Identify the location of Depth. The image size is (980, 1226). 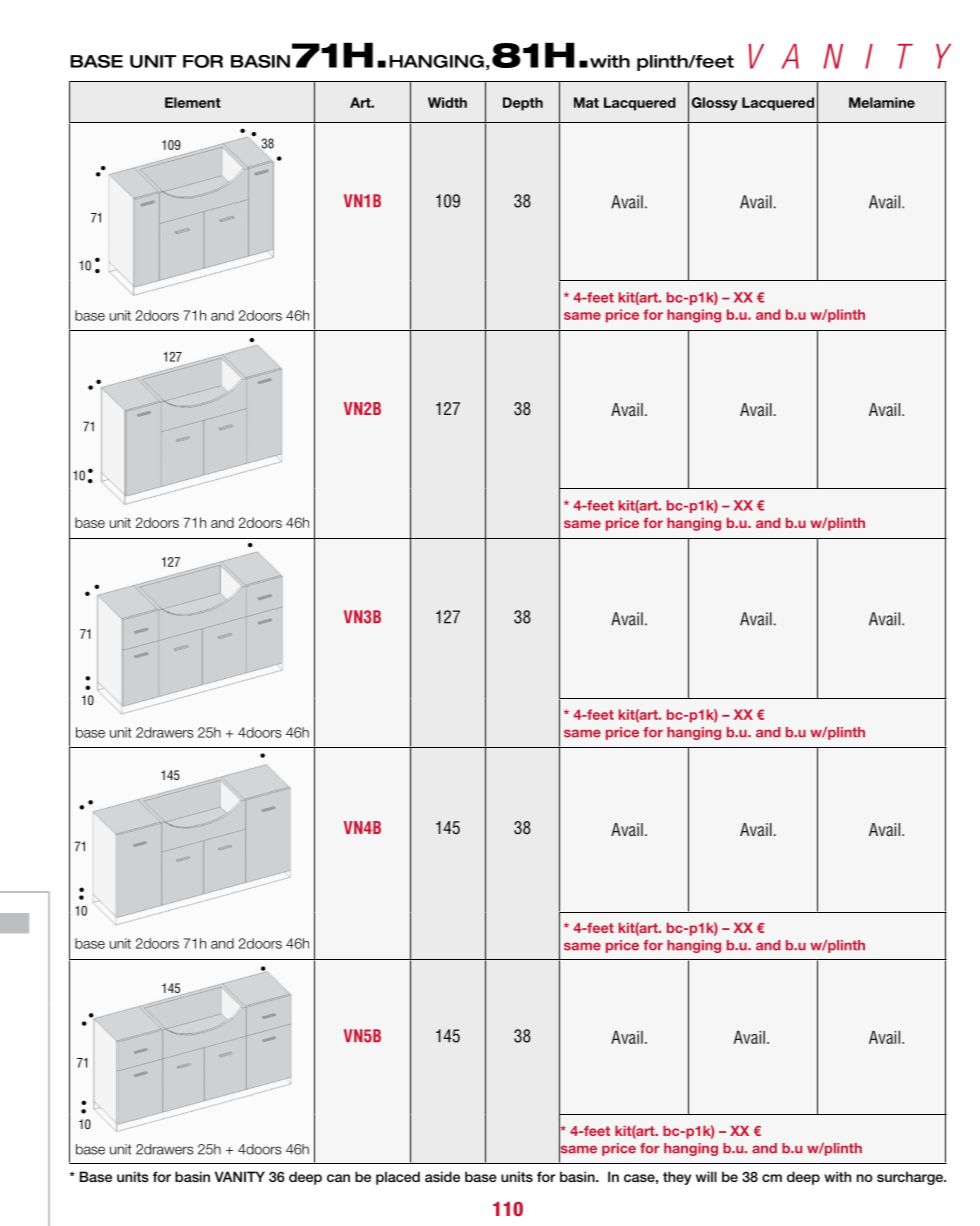
(523, 104).
